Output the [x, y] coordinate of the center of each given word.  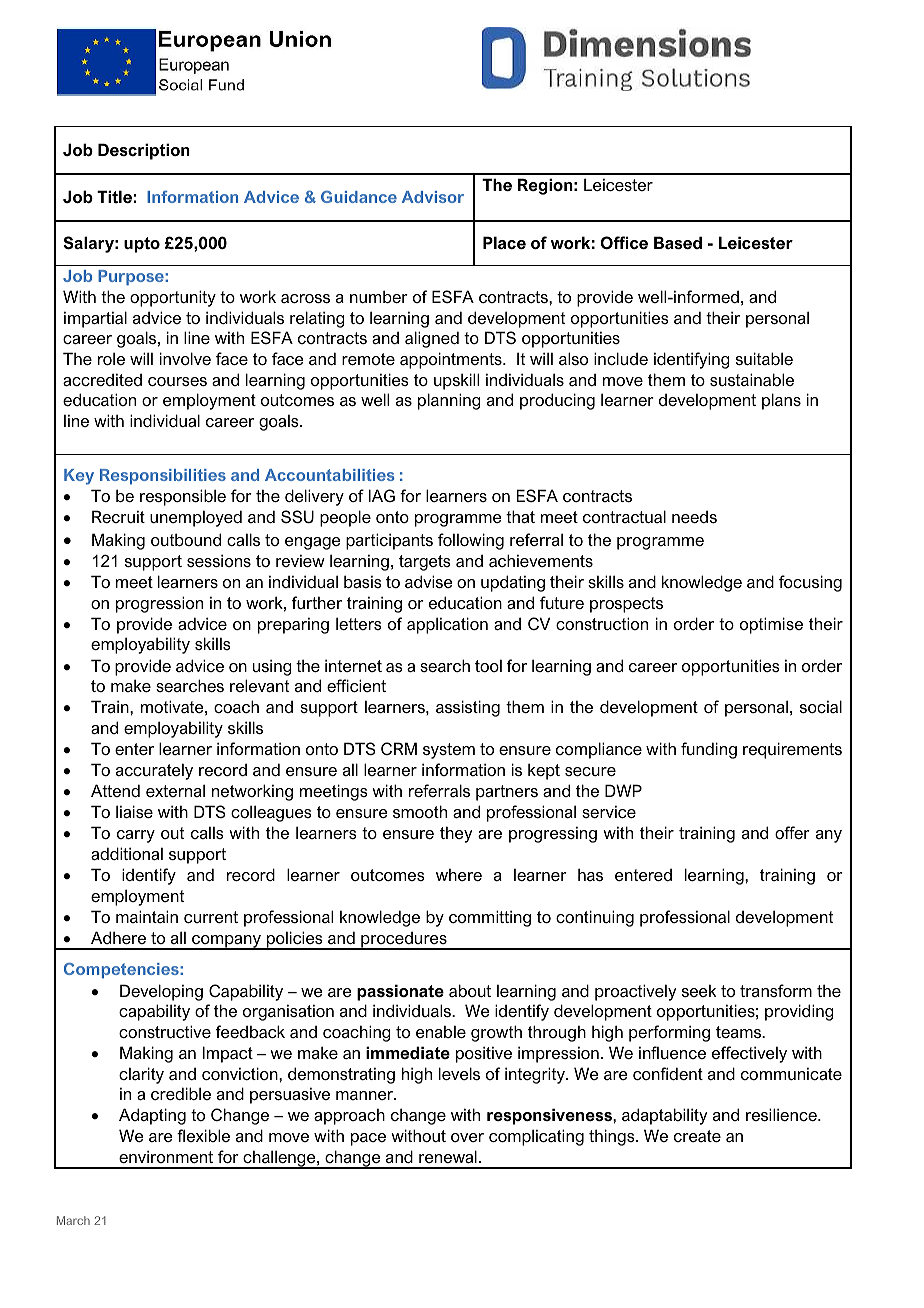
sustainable [752, 379]
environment [166, 1156]
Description [144, 151]
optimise [771, 625]
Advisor [433, 197]
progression [159, 604]
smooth [420, 811]
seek [699, 991]
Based [678, 242]
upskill [456, 381]
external [175, 790]
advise [429, 581]
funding [709, 750]
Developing [161, 992]
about [470, 990]
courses [177, 381]
